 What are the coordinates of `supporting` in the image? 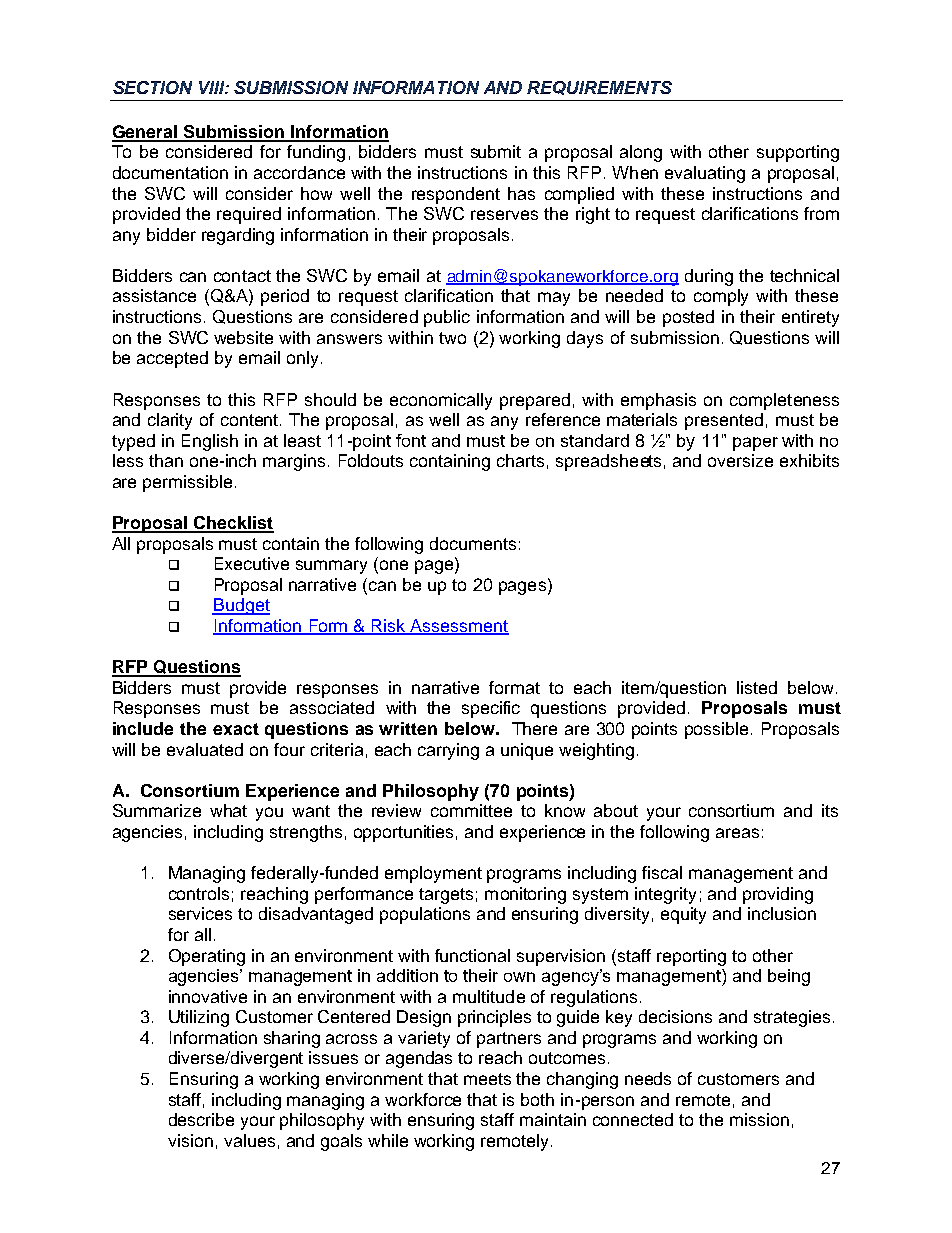 It's located at (798, 153).
